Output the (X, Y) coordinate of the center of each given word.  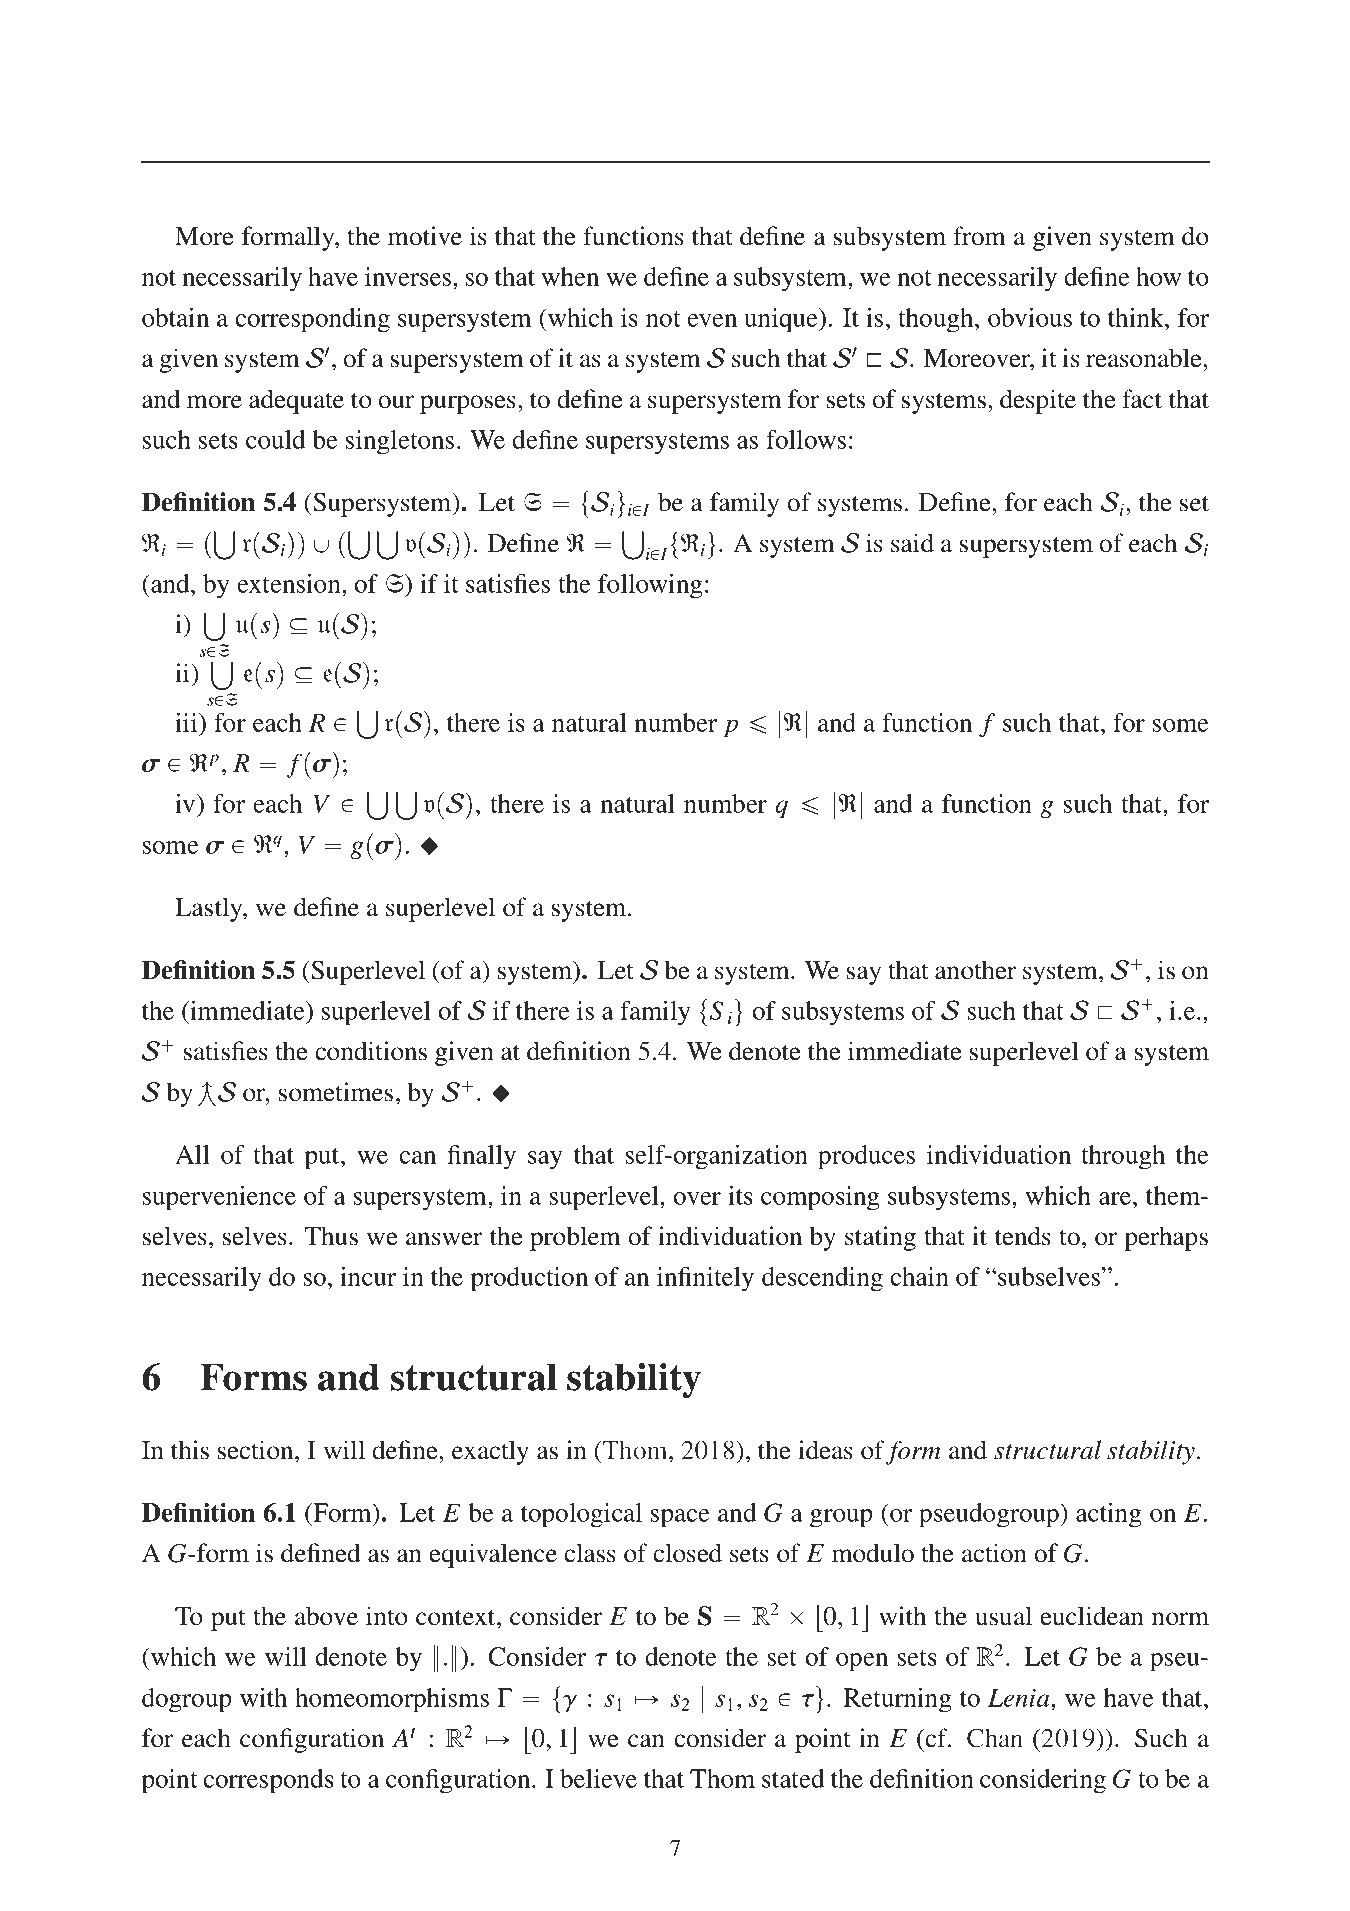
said (912, 543)
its (740, 1195)
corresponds (268, 1781)
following (650, 586)
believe (598, 1778)
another (975, 970)
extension (290, 583)
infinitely (705, 1279)
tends (1023, 1236)
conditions (371, 1051)
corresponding (312, 320)
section (257, 1450)
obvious (1030, 317)
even (712, 320)
